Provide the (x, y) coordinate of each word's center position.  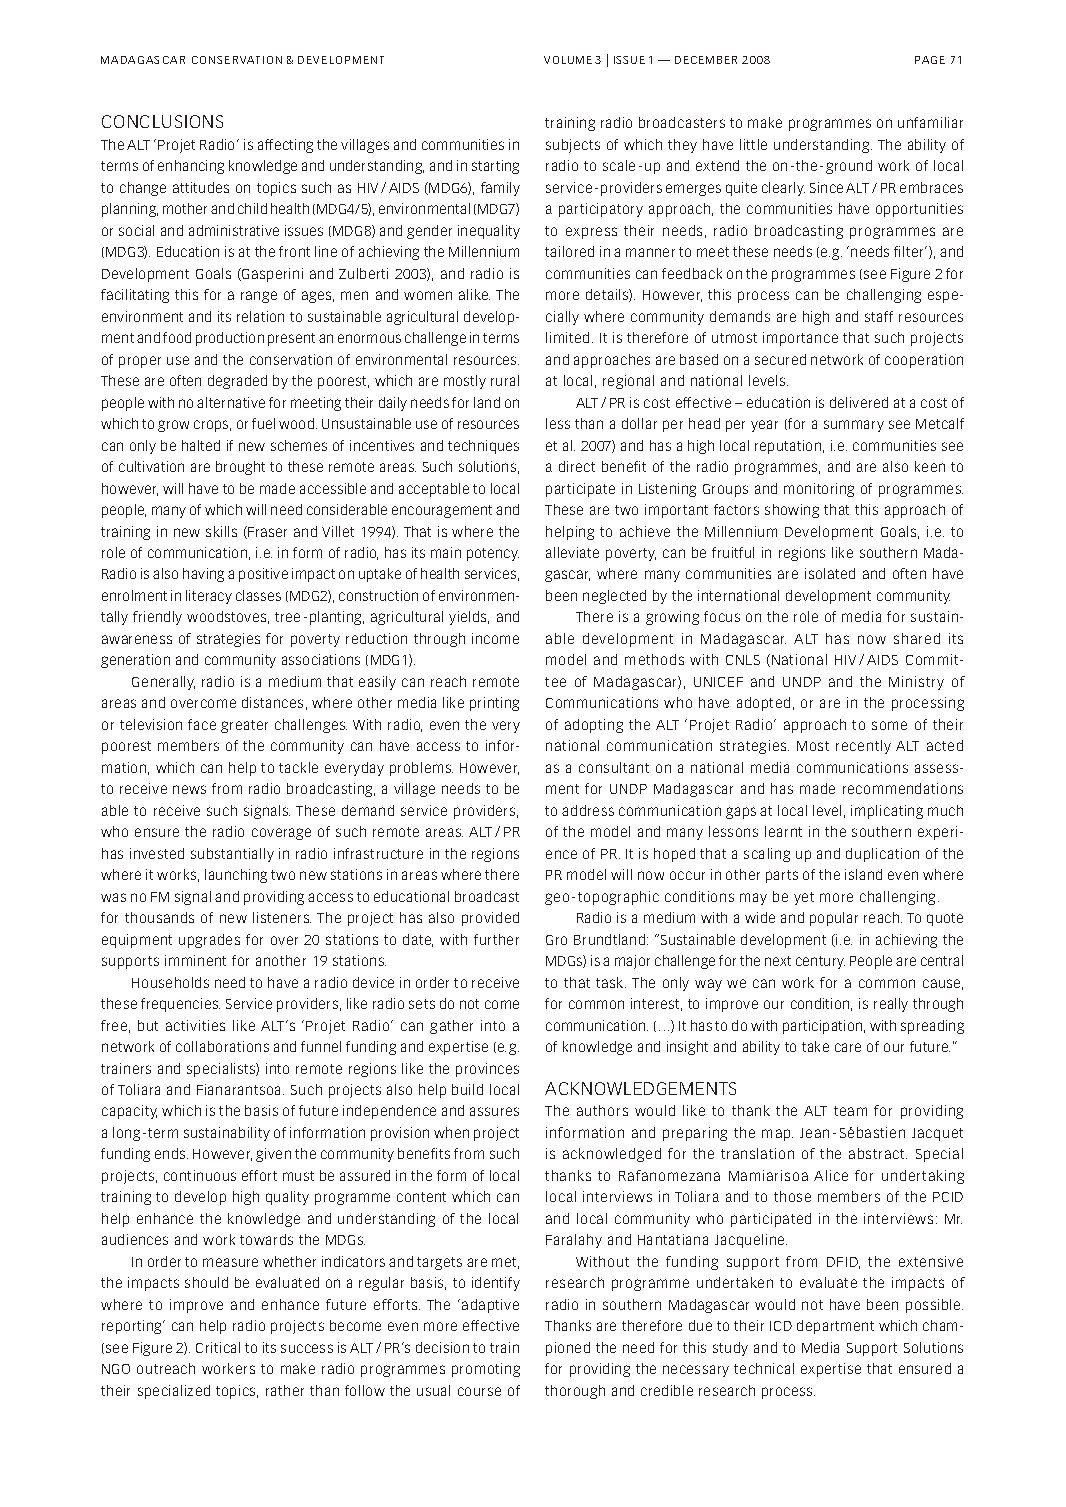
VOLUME (568, 60)
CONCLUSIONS (162, 121)
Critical (218, 1347)
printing (494, 704)
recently (863, 747)
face (202, 724)
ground (849, 167)
